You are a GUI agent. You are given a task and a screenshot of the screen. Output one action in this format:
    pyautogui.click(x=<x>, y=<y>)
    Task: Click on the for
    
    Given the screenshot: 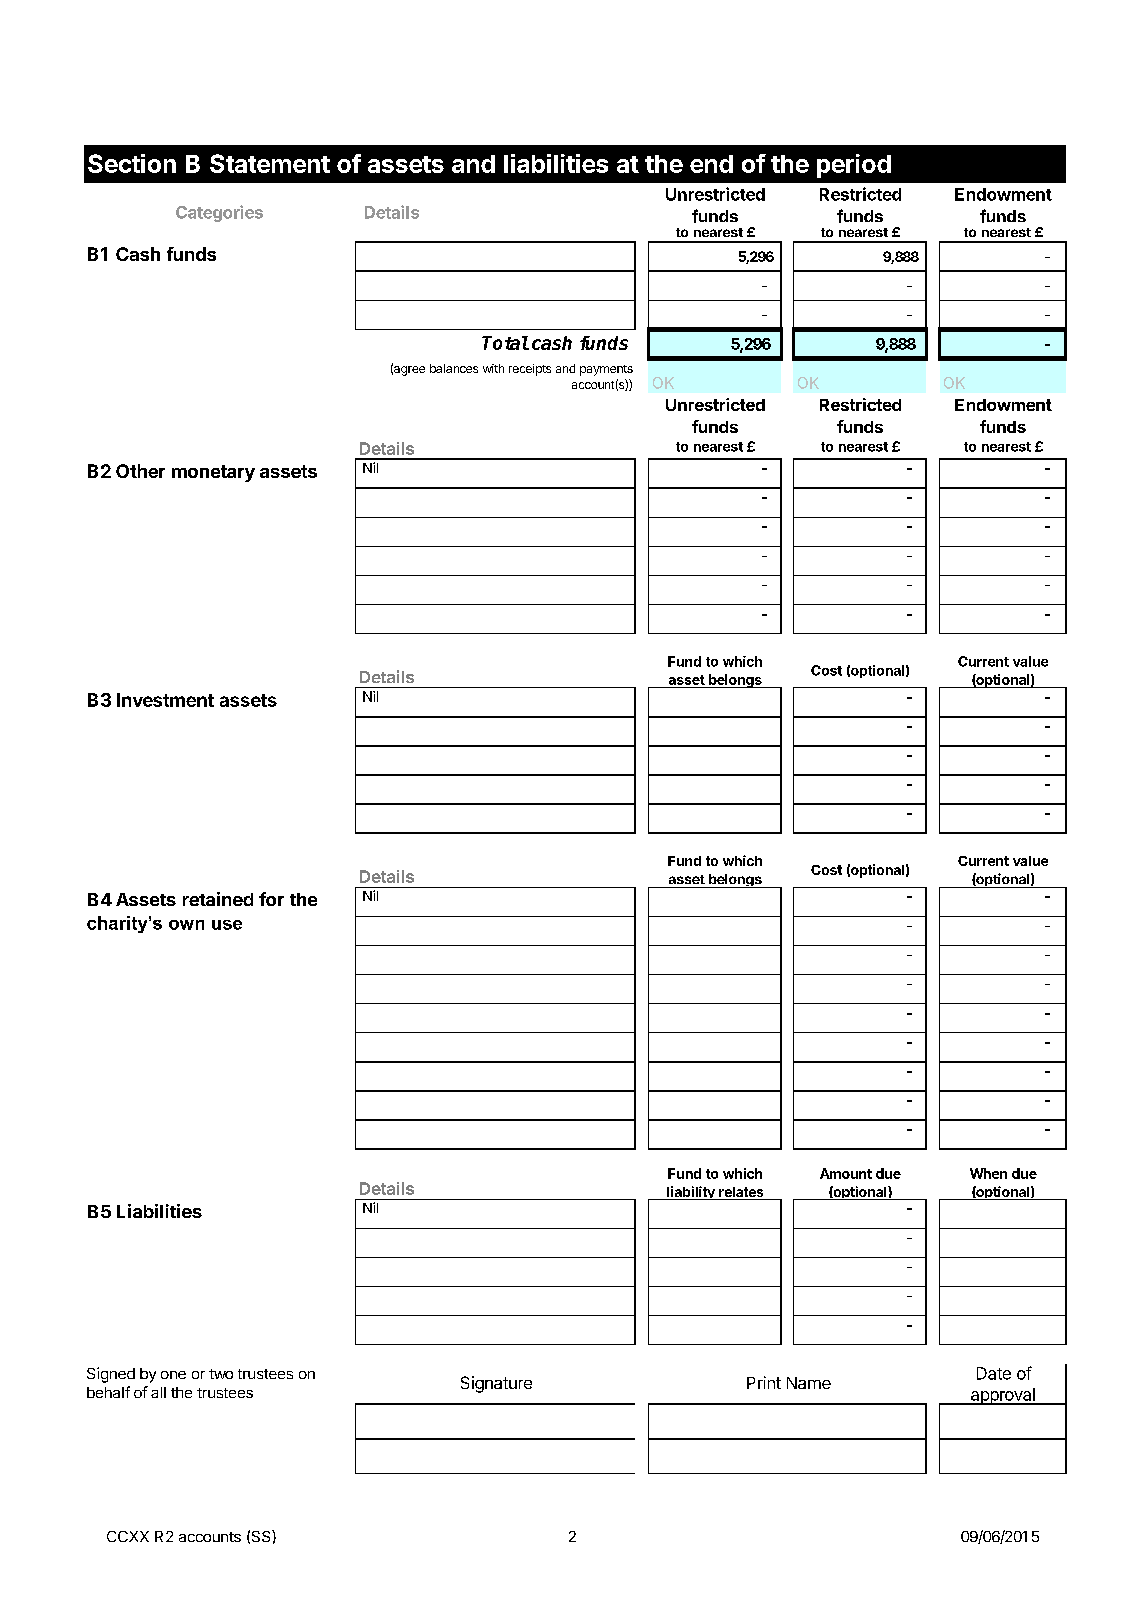 What is the action you would take?
    pyautogui.click(x=271, y=899)
